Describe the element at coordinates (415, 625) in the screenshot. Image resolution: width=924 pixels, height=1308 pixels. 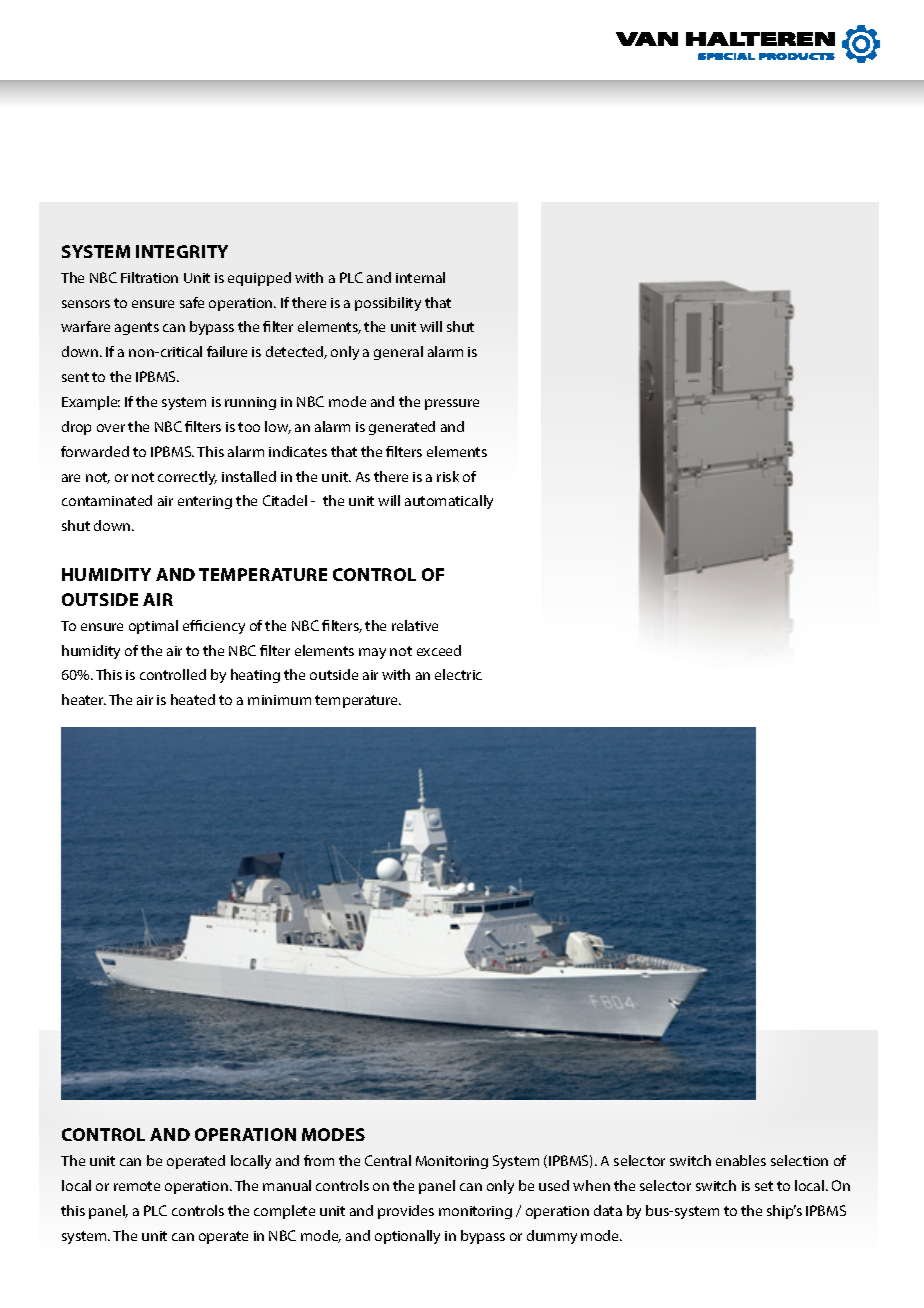
I see `relative` at that location.
